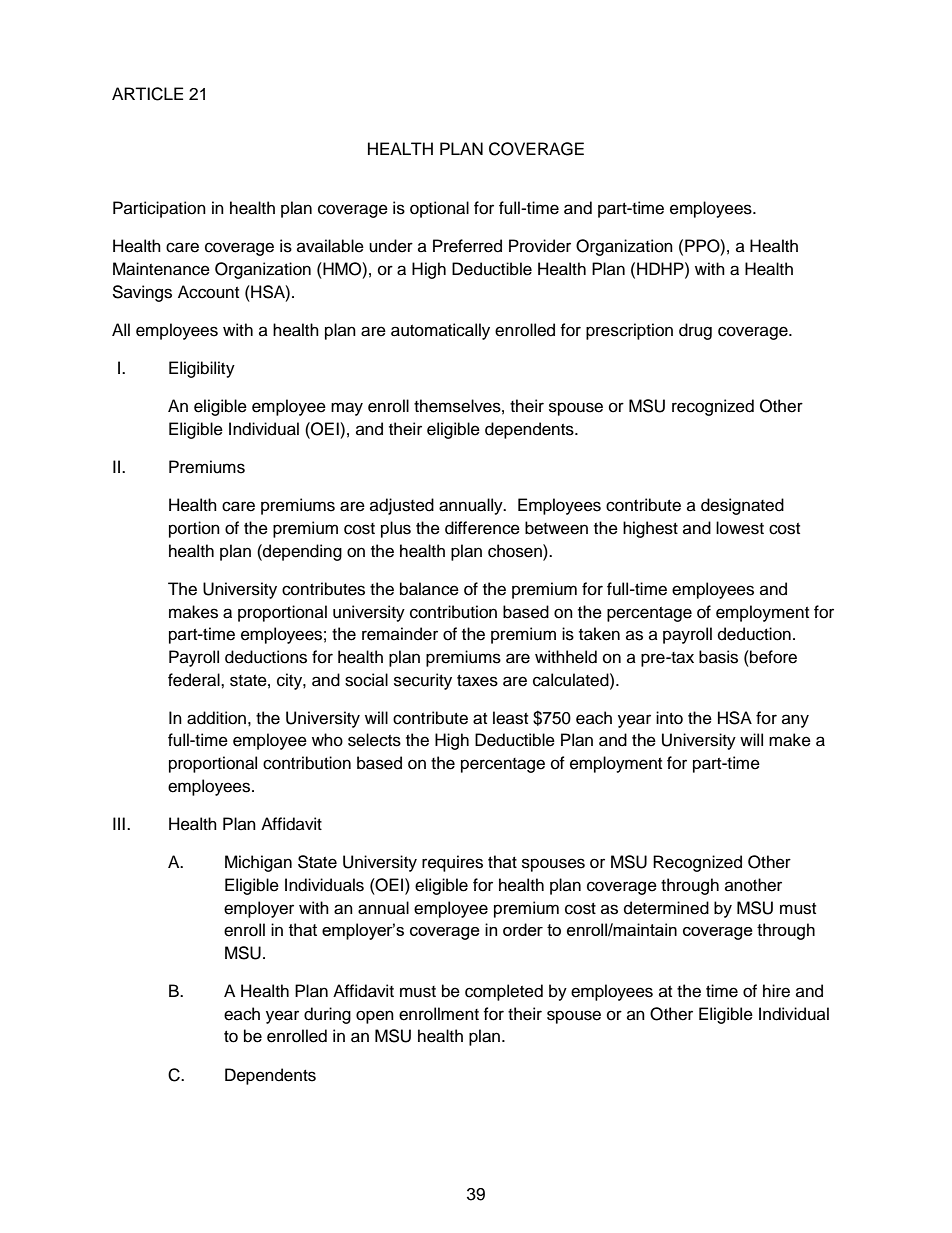 The width and height of the page is (952, 1233). What do you see at coordinates (147, 94) in the page?
I see `ARTICLE` at bounding box center [147, 94].
